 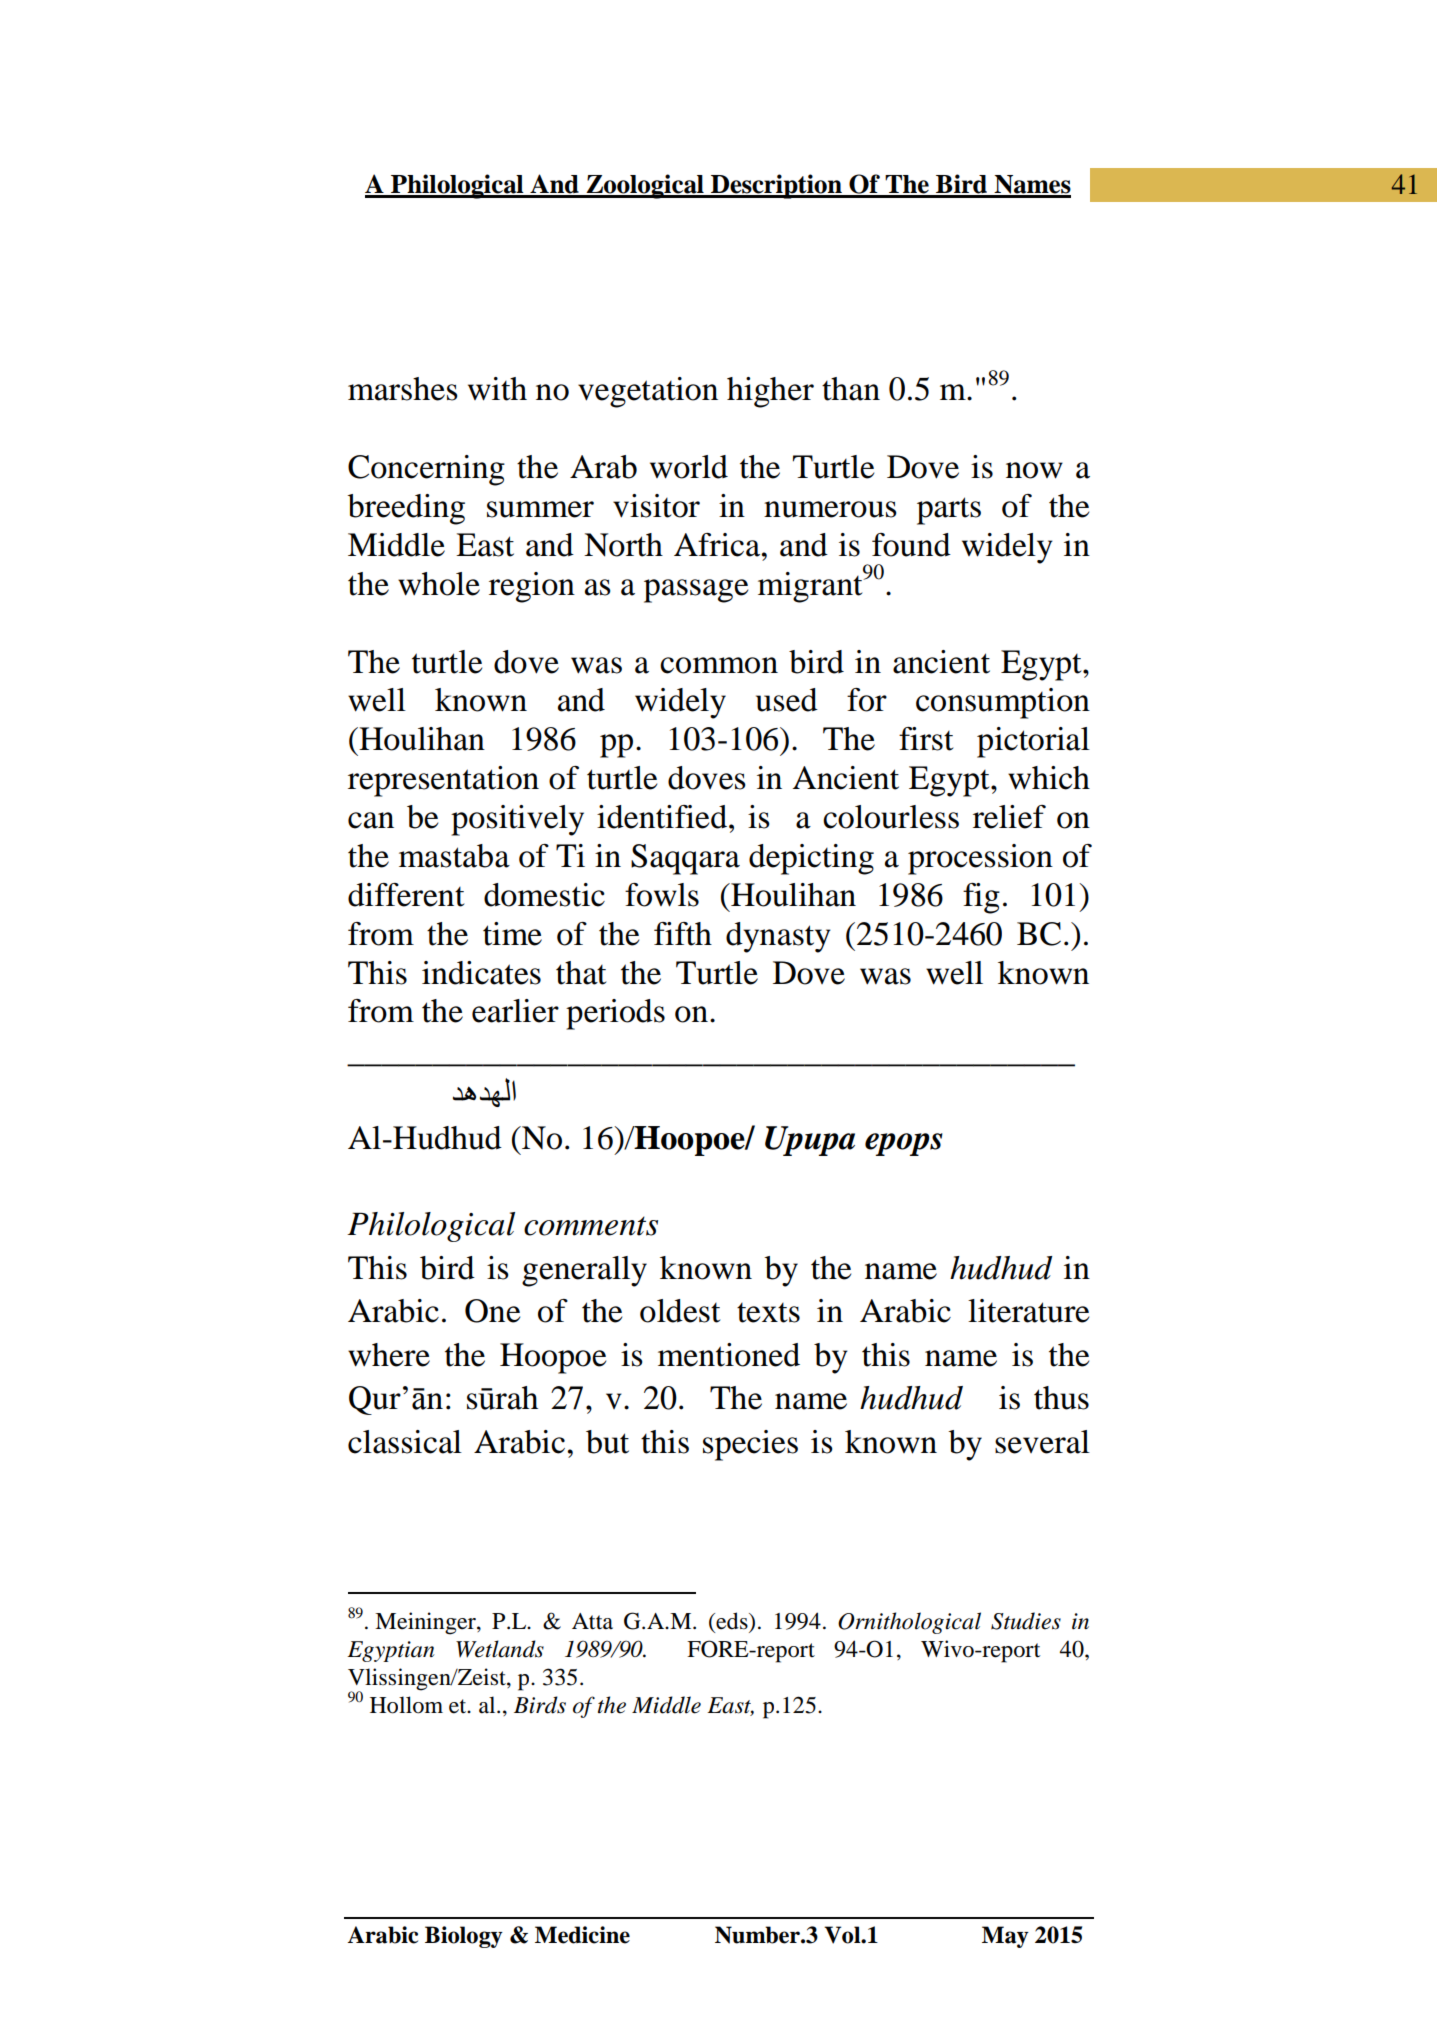 I want to click on where, so click(x=389, y=1355).
